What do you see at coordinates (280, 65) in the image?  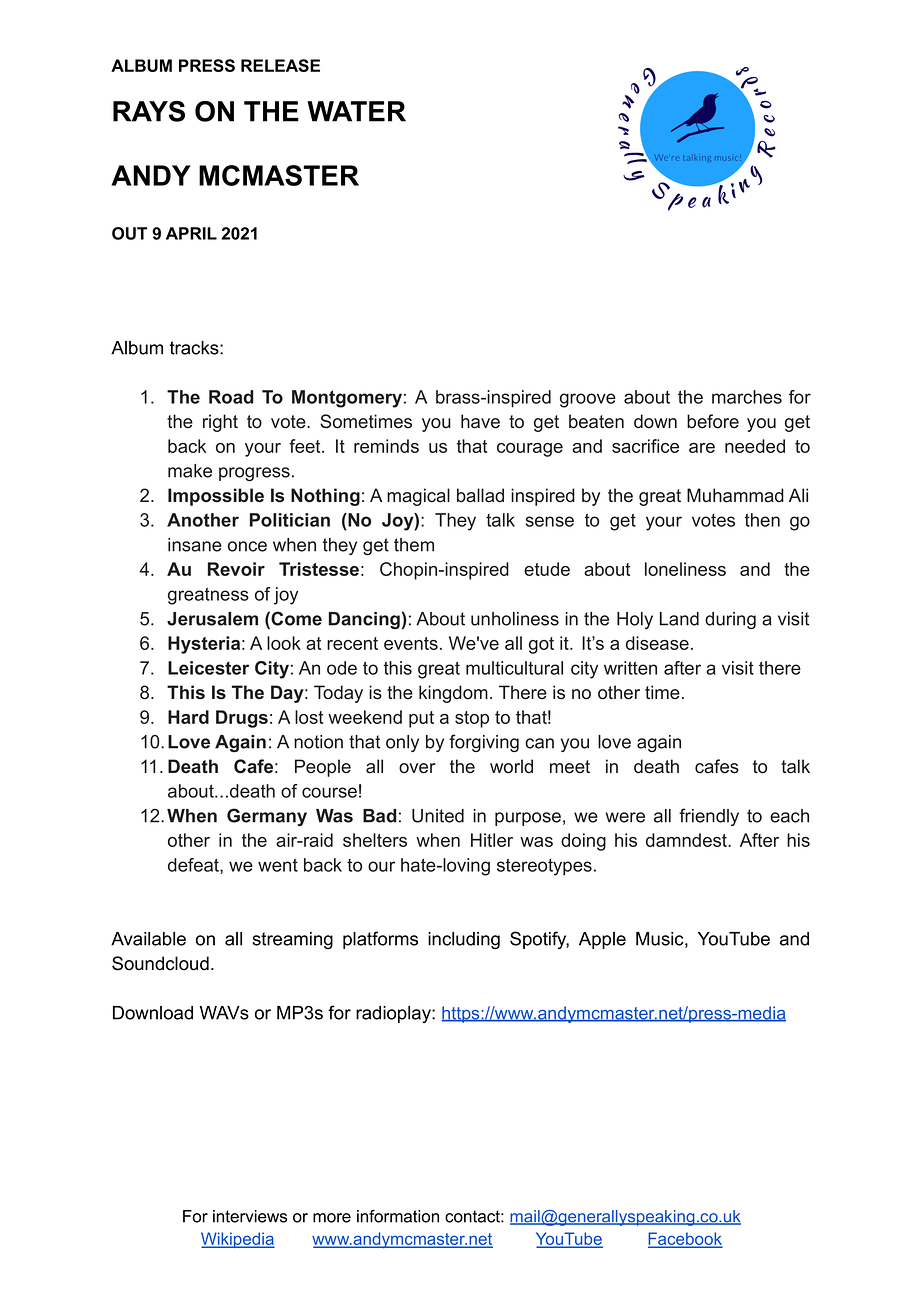 I see `RELEASE` at bounding box center [280, 65].
